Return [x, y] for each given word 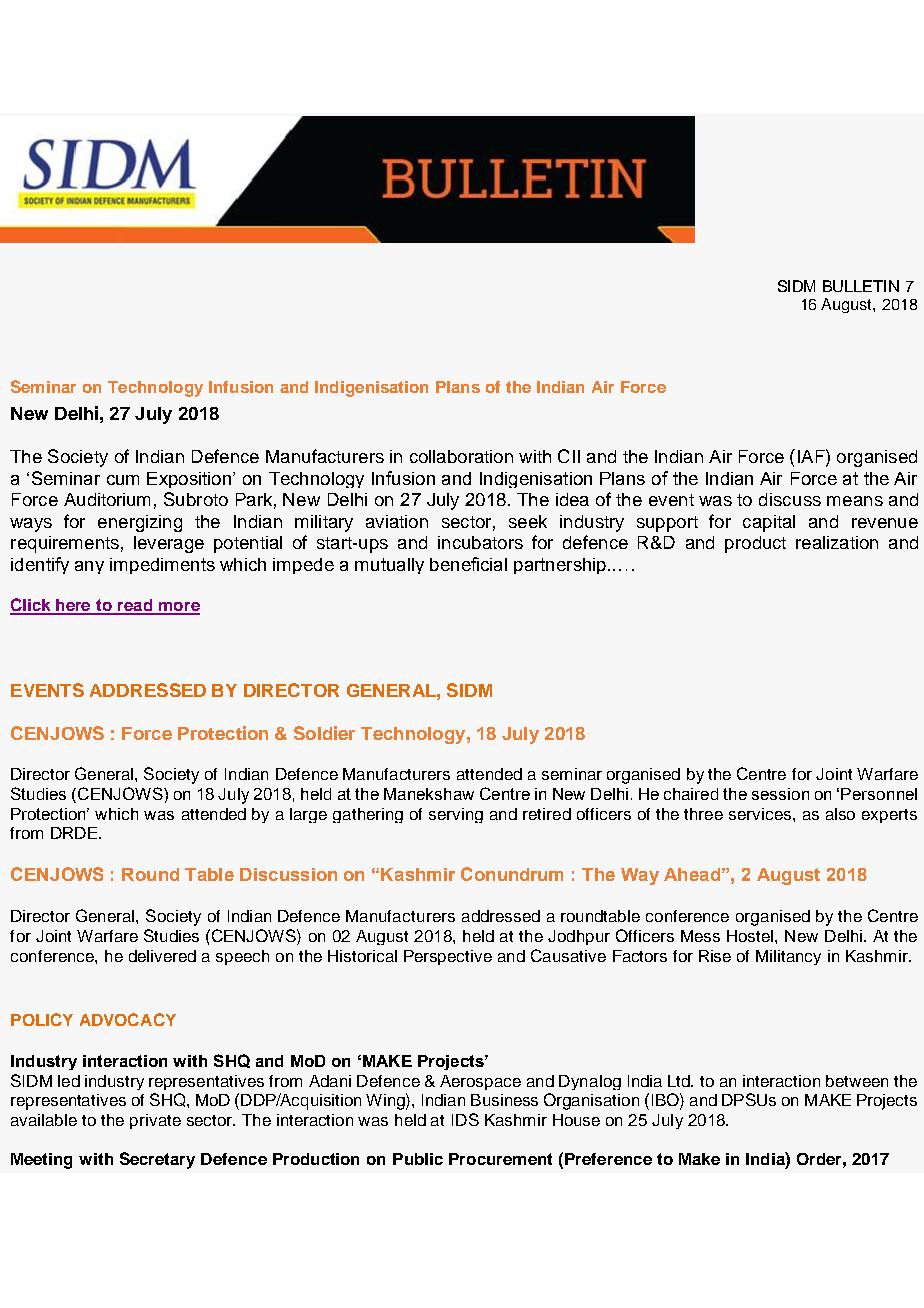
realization [837, 542]
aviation [397, 521]
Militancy [788, 957]
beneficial [468, 564]
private [155, 1121]
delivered [162, 956]
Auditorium [107, 499]
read [135, 606]
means [855, 501]
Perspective [448, 957]
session [780, 794]
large [308, 815]
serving [456, 815]
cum [123, 480]
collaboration [461, 456]
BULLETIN [861, 286]
